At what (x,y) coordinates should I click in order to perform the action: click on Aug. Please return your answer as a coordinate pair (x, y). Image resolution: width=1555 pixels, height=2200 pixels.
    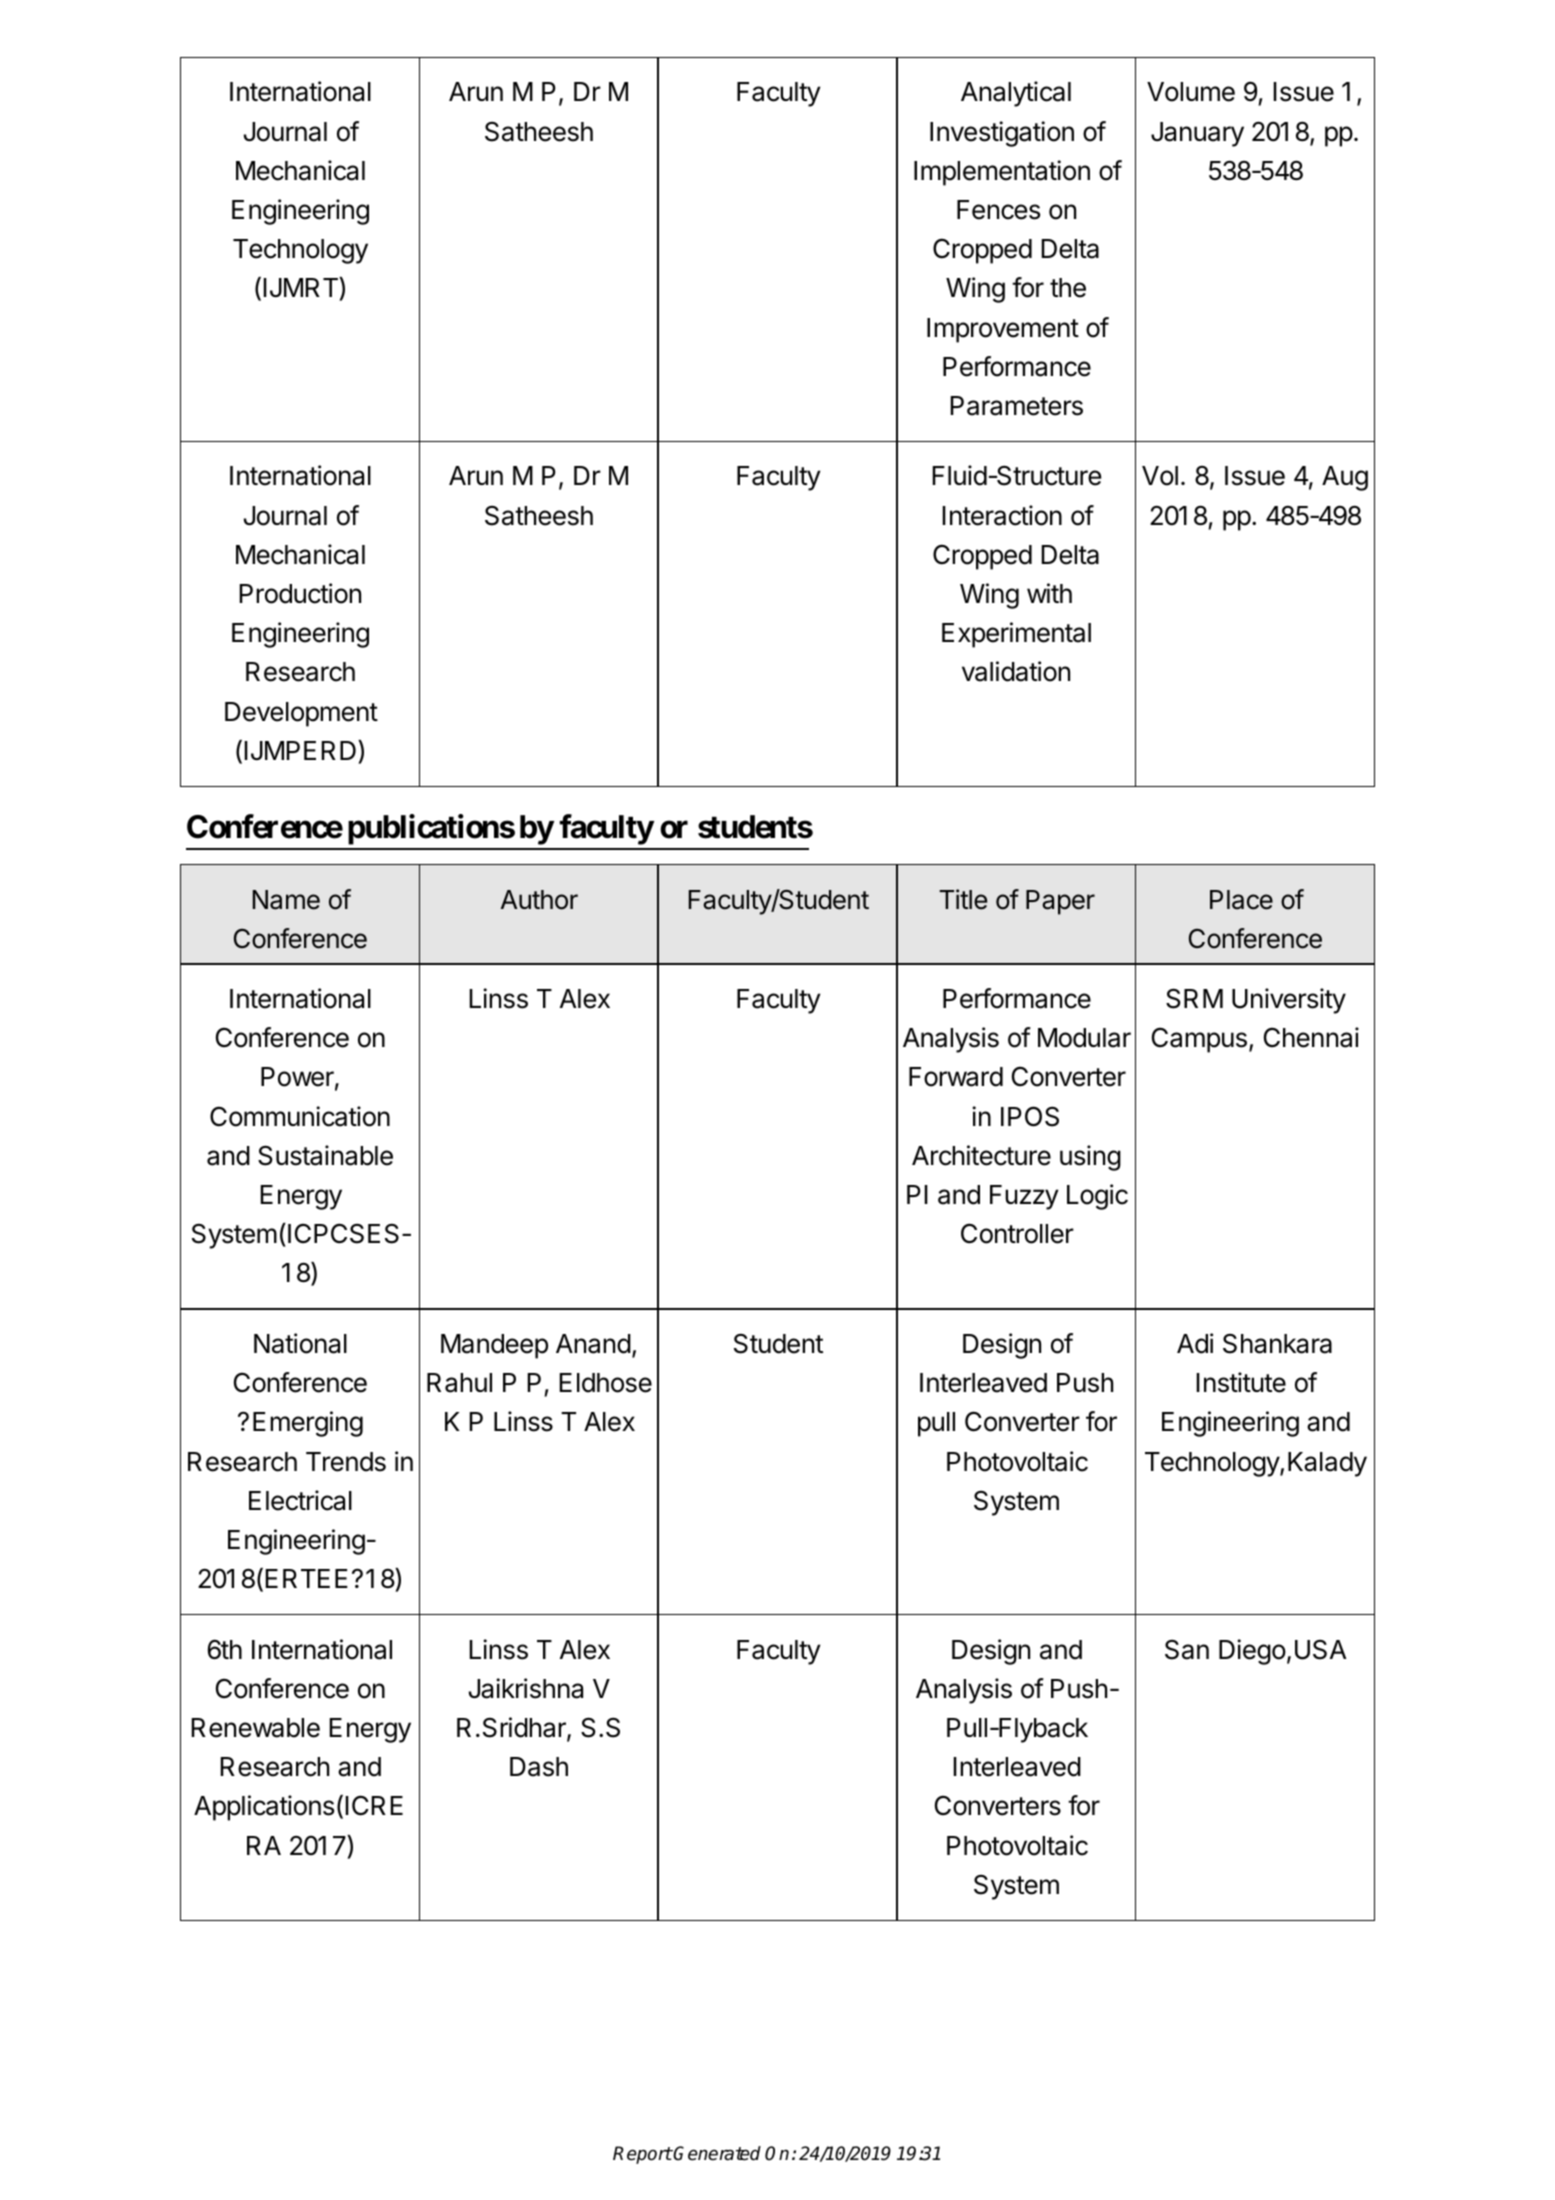
    Looking at the image, I should click on (1345, 478).
